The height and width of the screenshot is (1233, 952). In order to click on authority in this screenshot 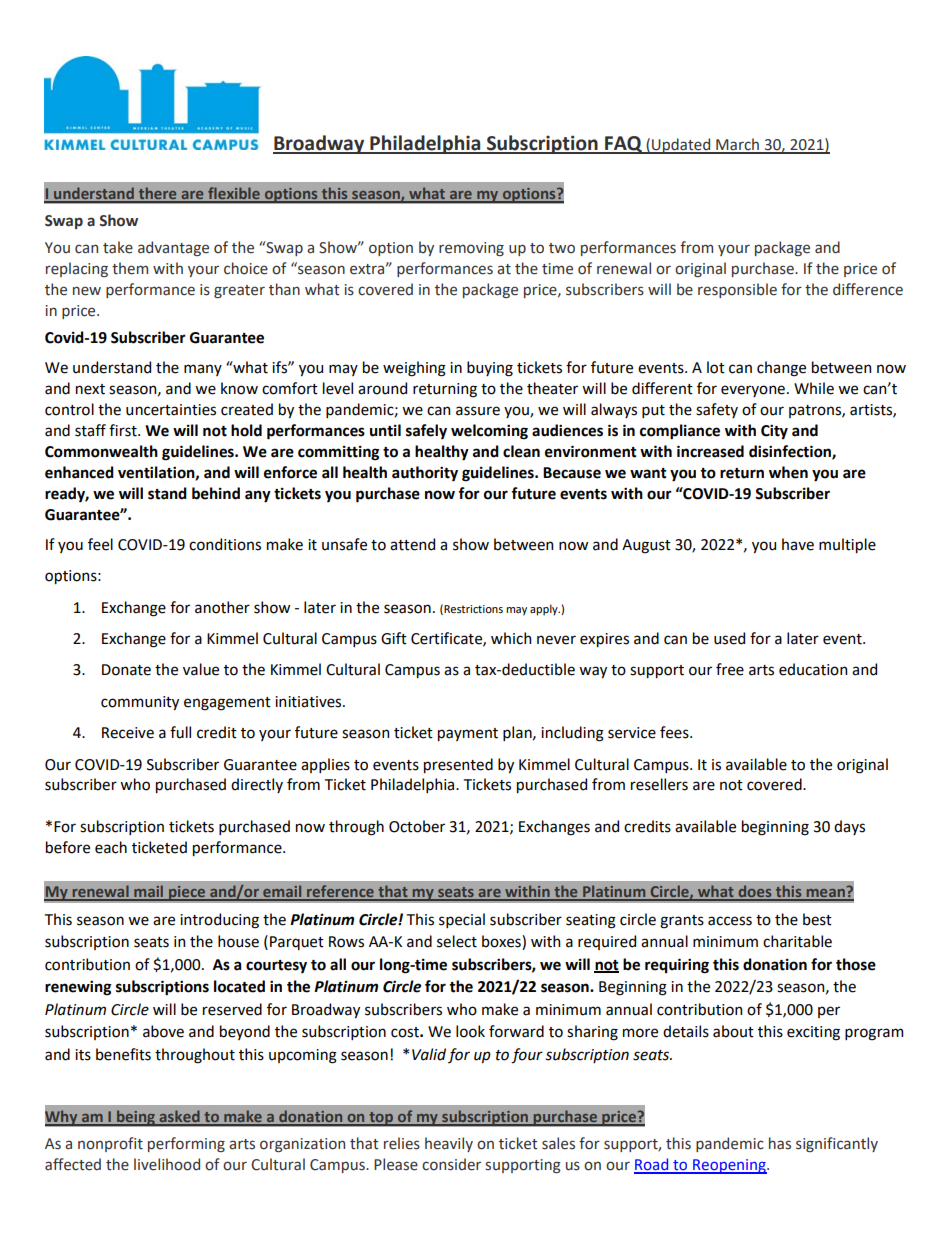, I will do `click(425, 474)`.
